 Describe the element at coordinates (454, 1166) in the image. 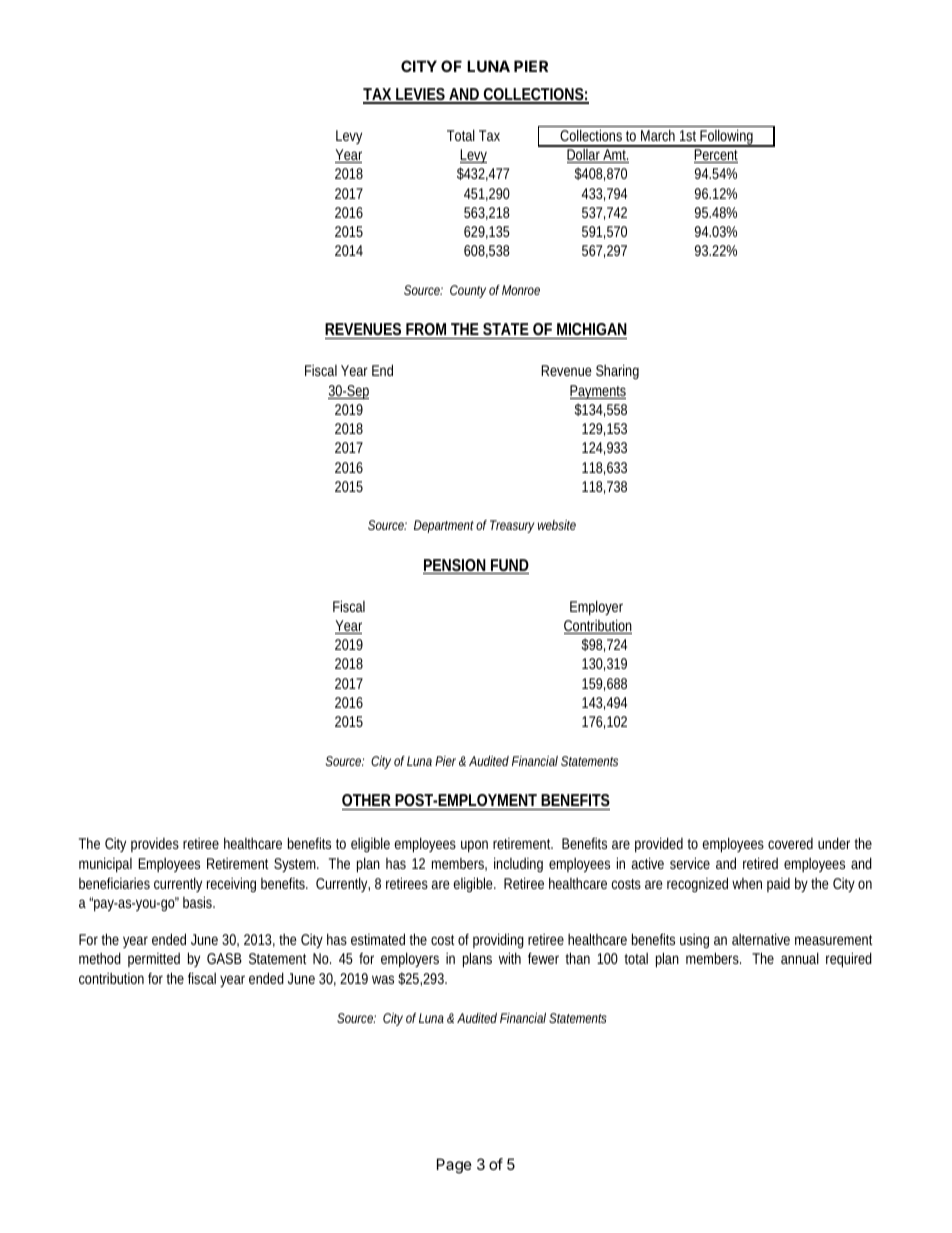

I see `Page` at that location.
